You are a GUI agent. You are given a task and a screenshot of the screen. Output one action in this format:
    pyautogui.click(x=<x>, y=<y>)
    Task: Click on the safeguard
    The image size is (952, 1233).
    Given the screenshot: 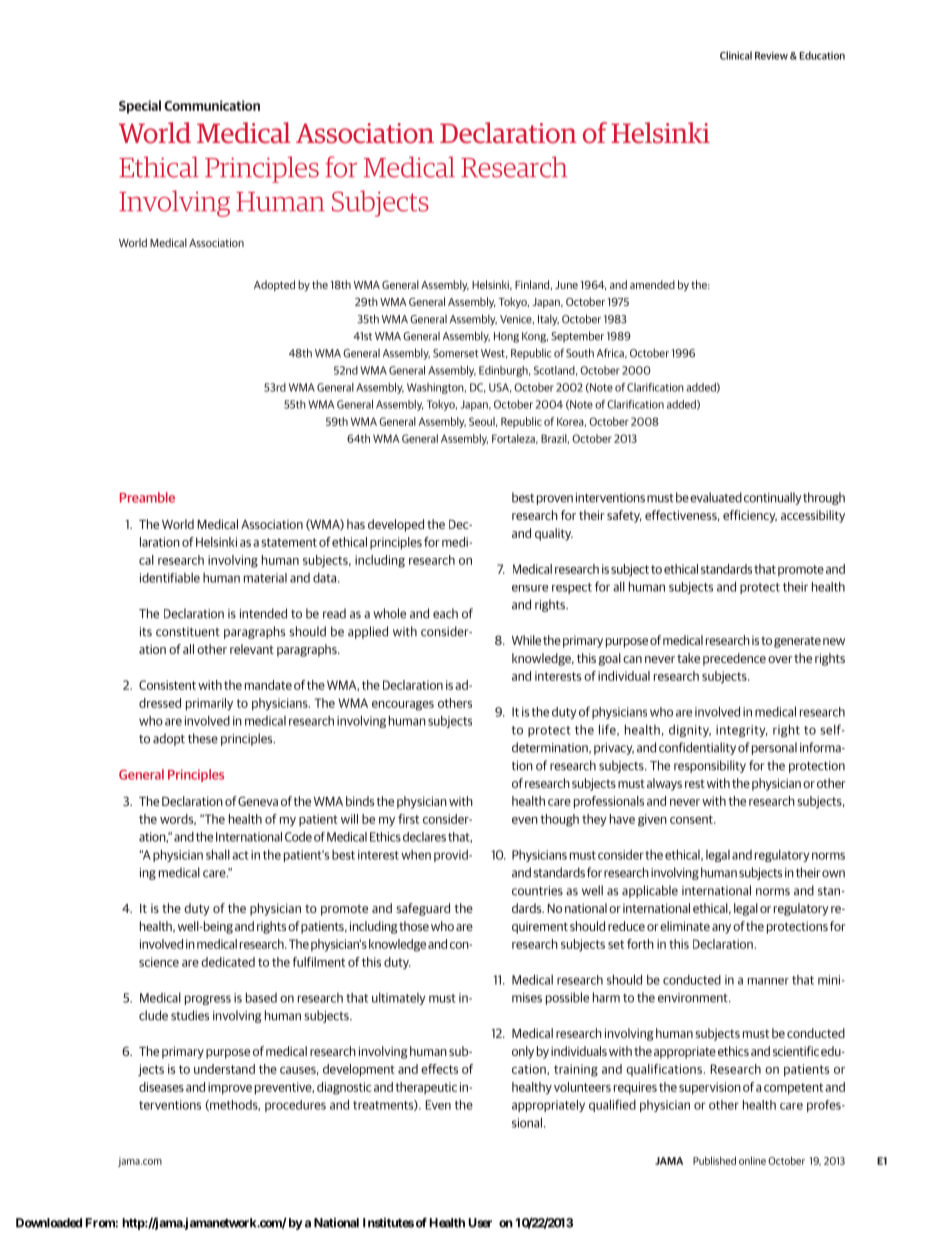 What is the action you would take?
    pyautogui.click(x=423, y=909)
